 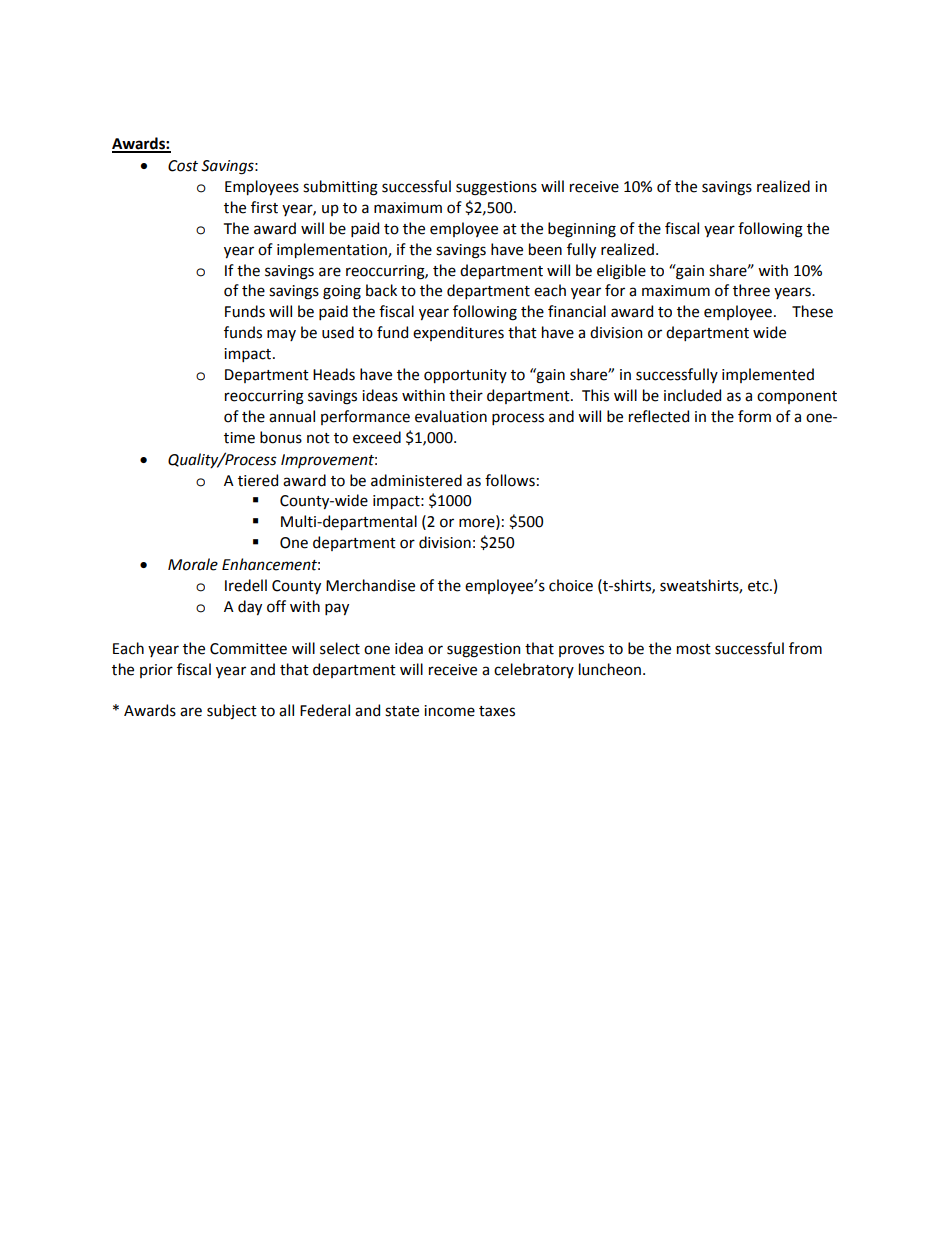 What do you see at coordinates (281, 437) in the image?
I see `bonus` at bounding box center [281, 437].
